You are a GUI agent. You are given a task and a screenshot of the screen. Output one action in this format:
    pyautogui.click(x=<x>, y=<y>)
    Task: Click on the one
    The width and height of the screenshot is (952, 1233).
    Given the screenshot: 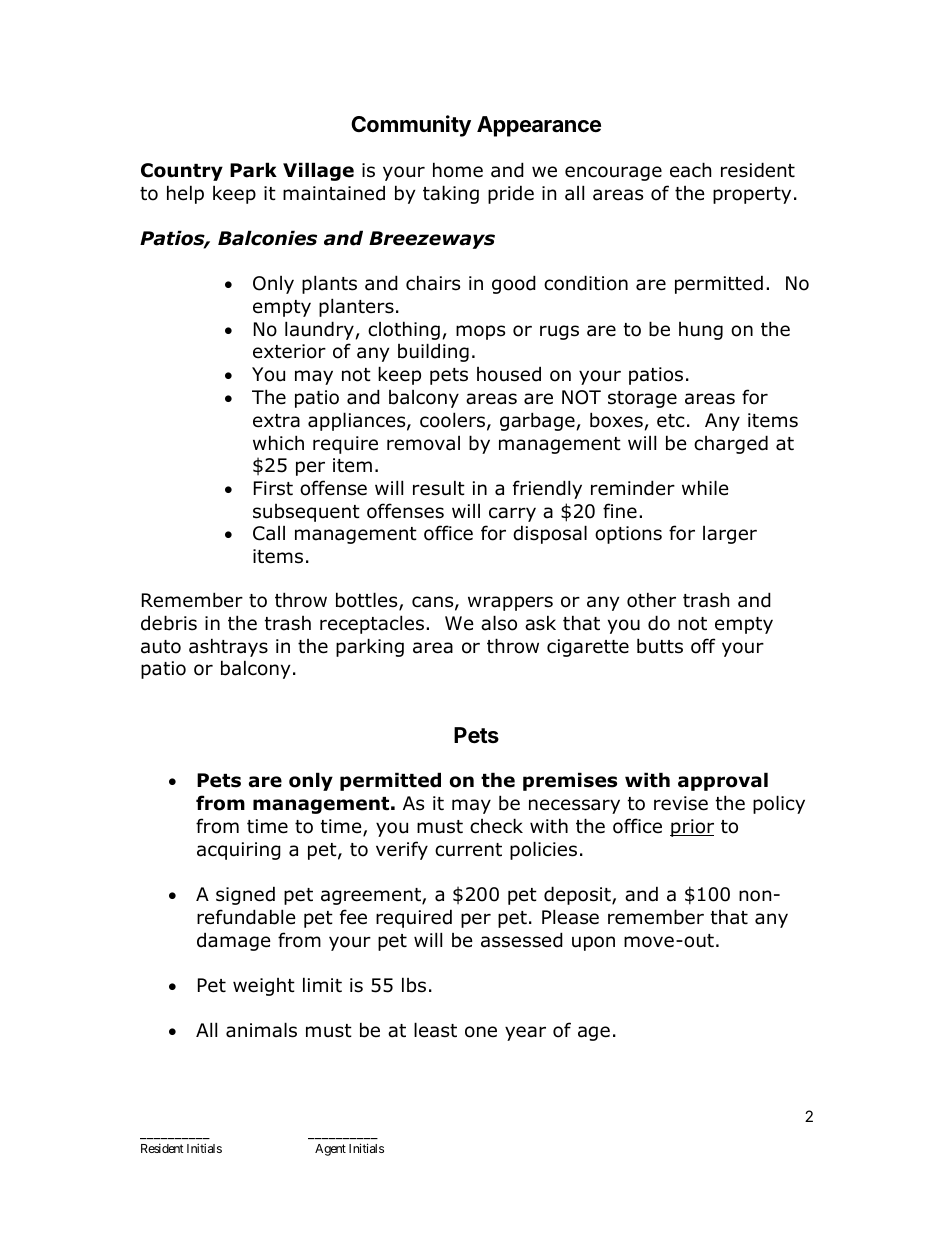 What is the action you would take?
    pyautogui.click(x=481, y=1032)
